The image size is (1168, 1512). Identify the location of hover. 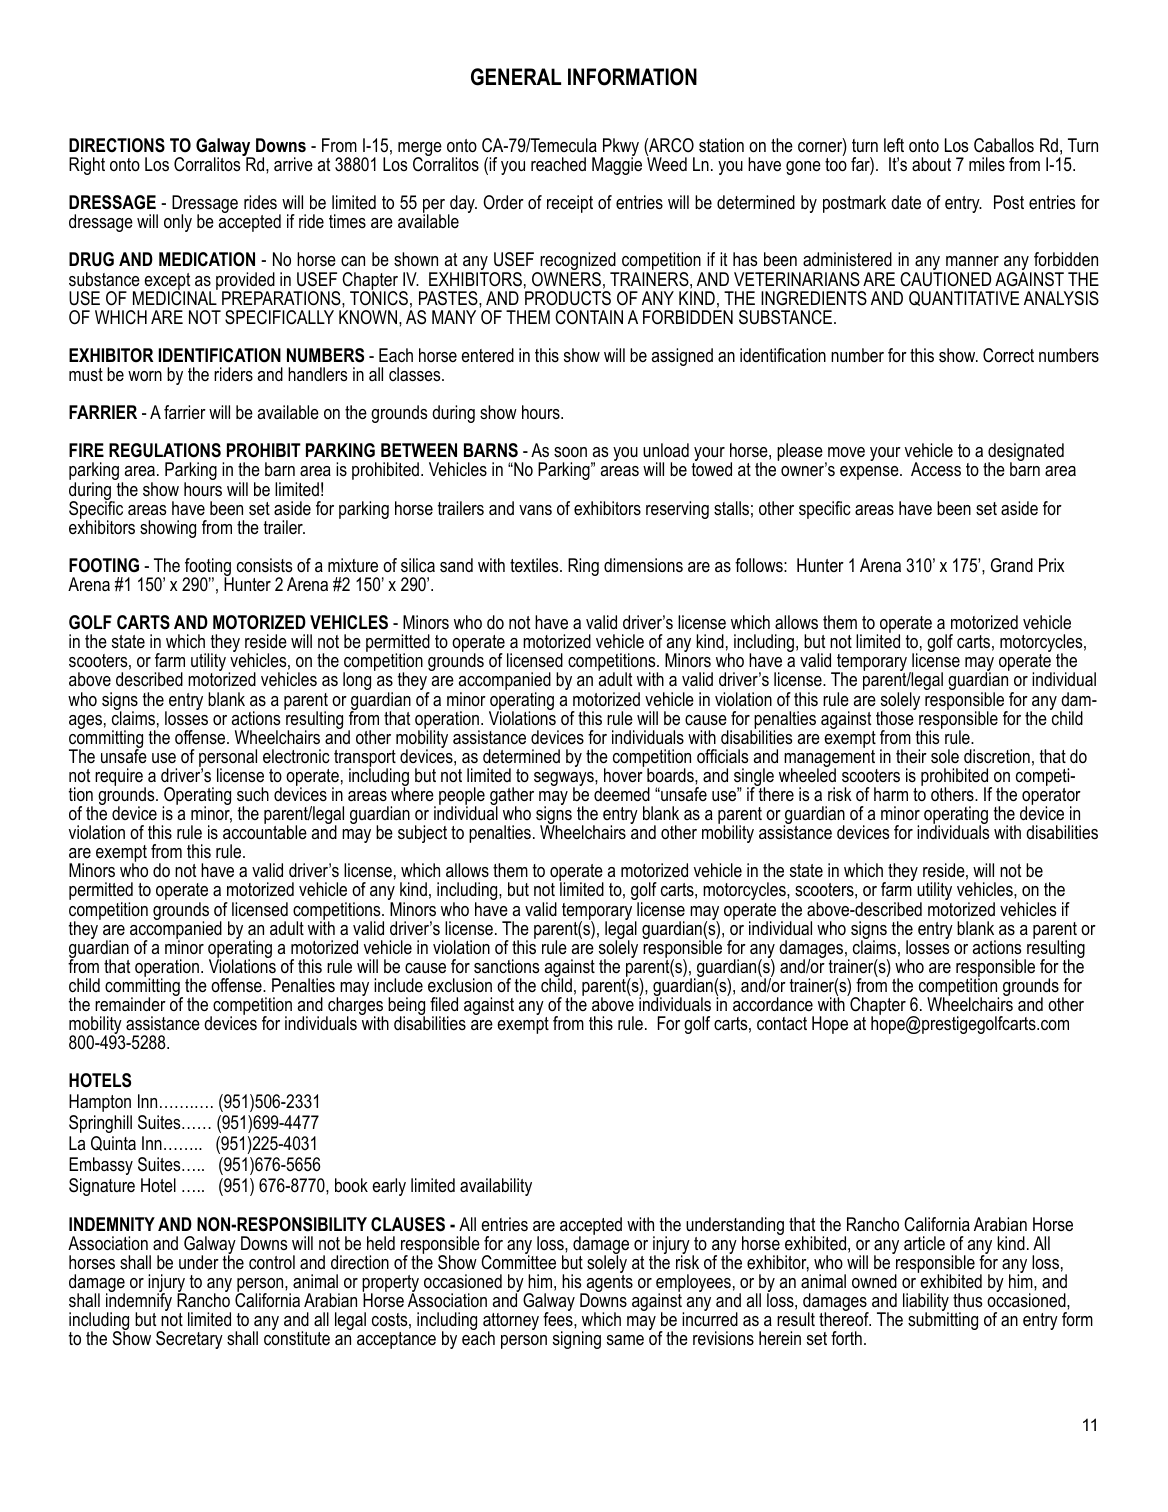
(624, 774).
